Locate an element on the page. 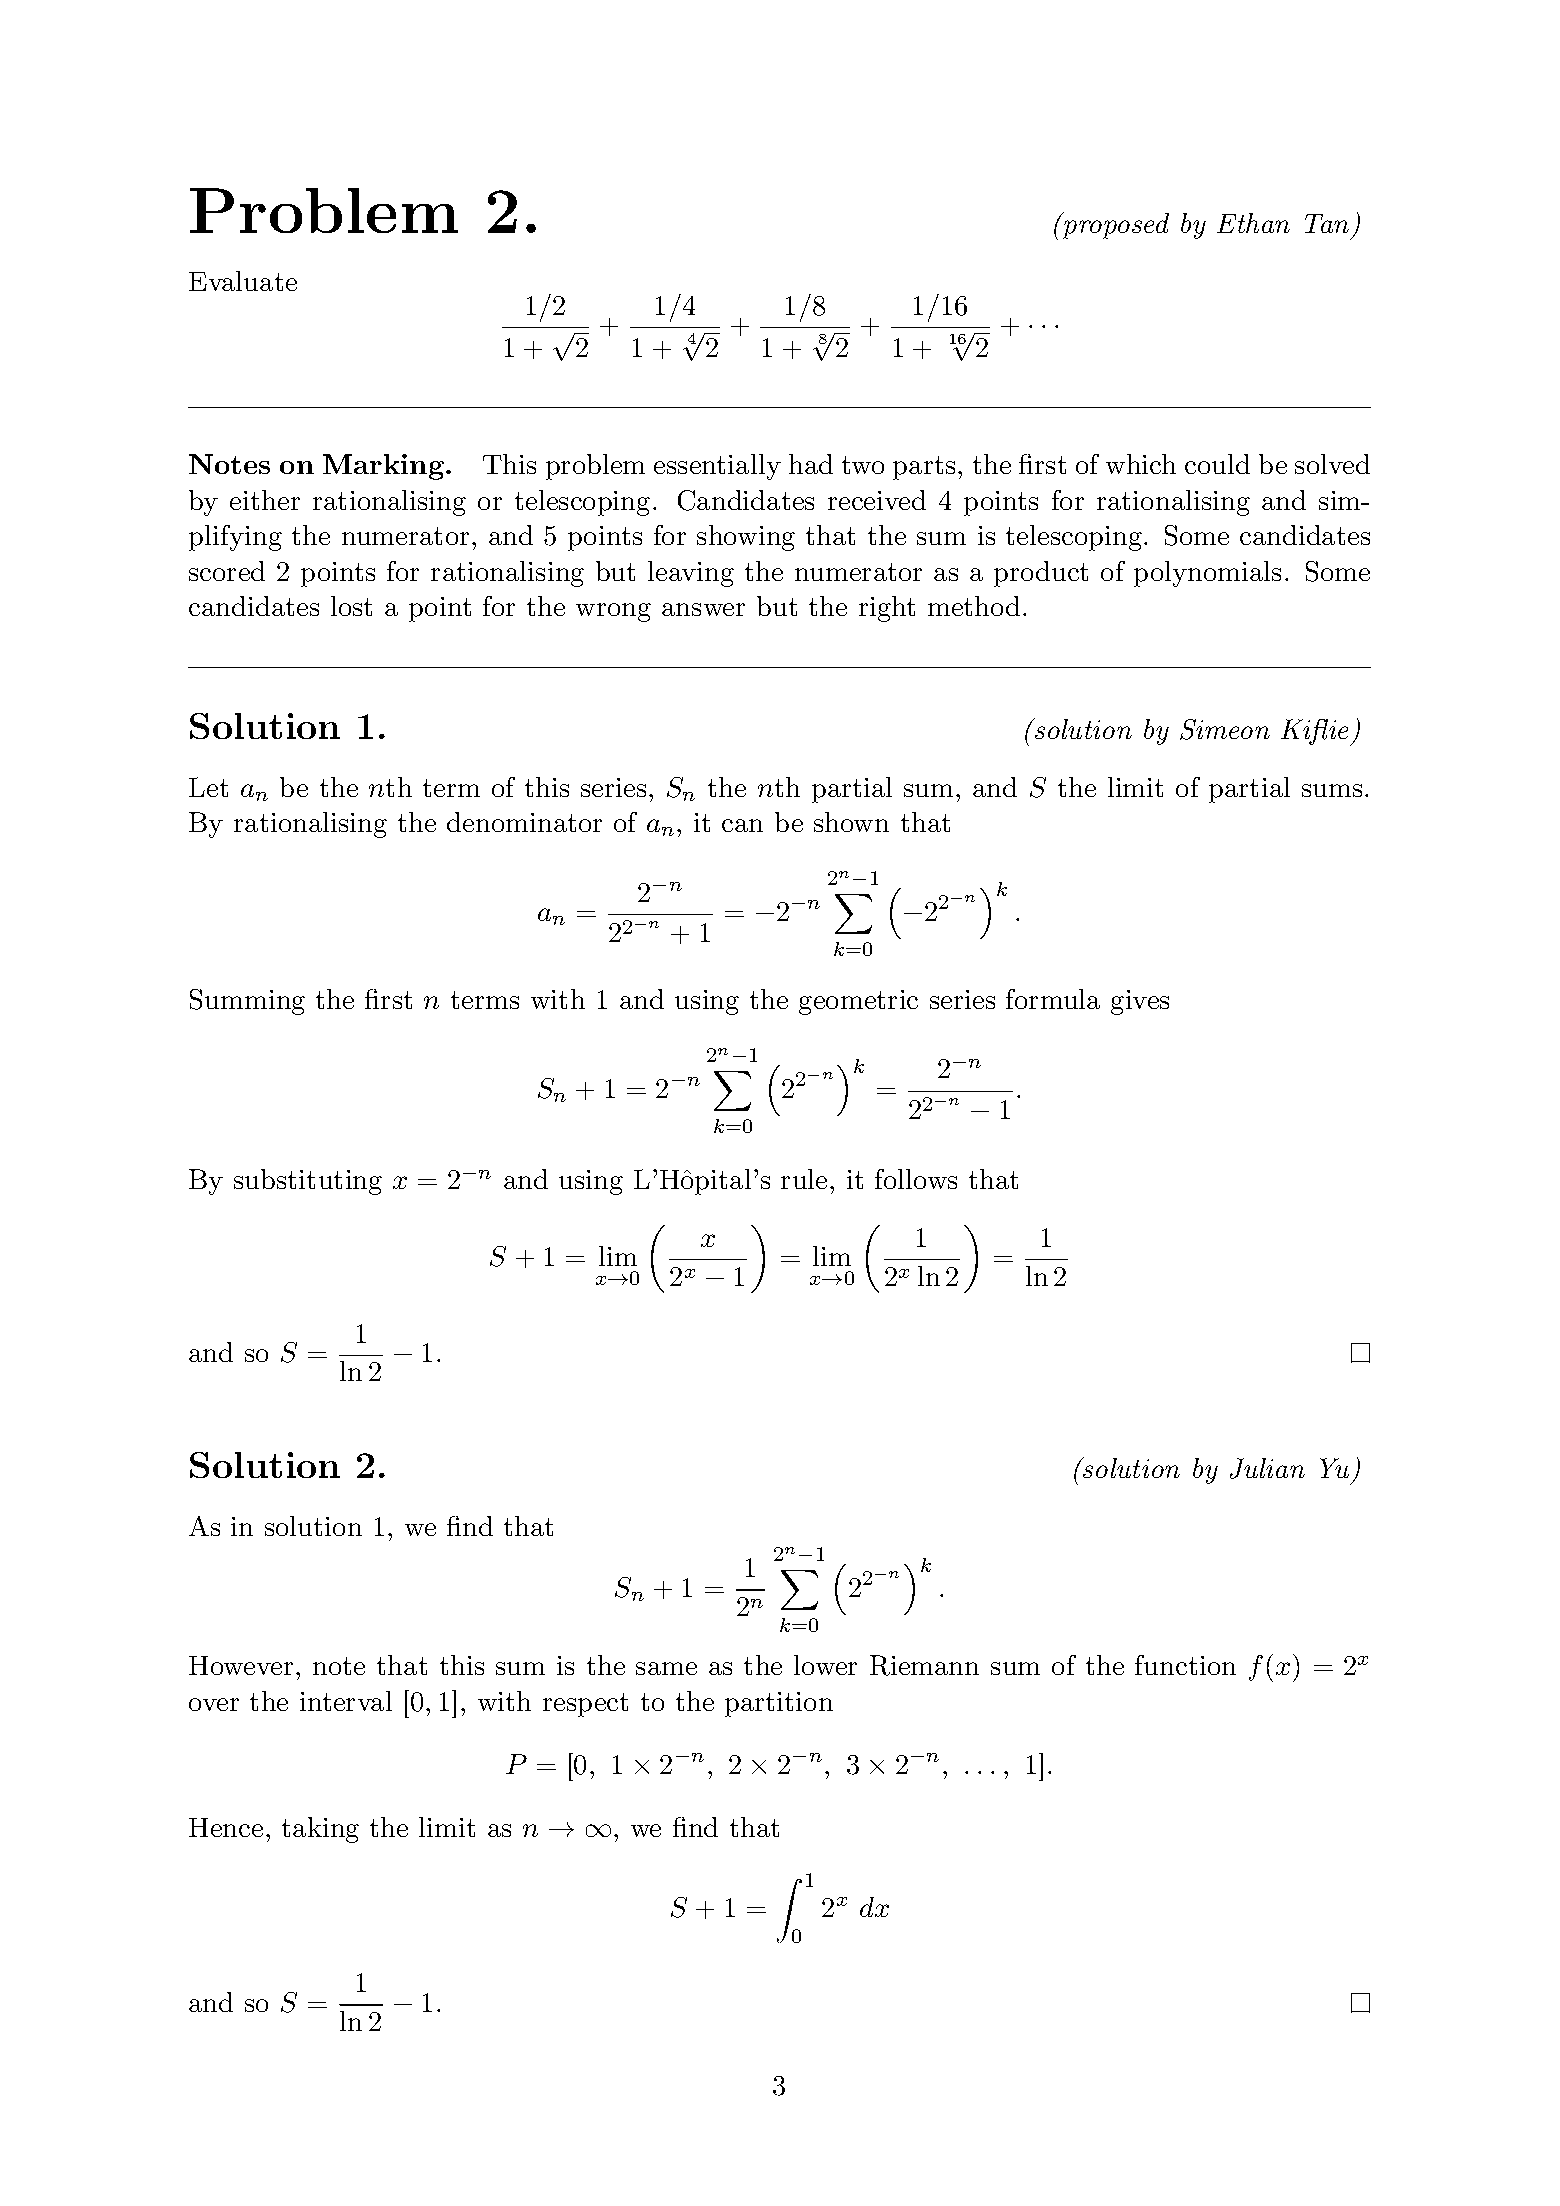 The width and height of the document is (1560, 2206). partition is located at coordinates (779, 1704).
